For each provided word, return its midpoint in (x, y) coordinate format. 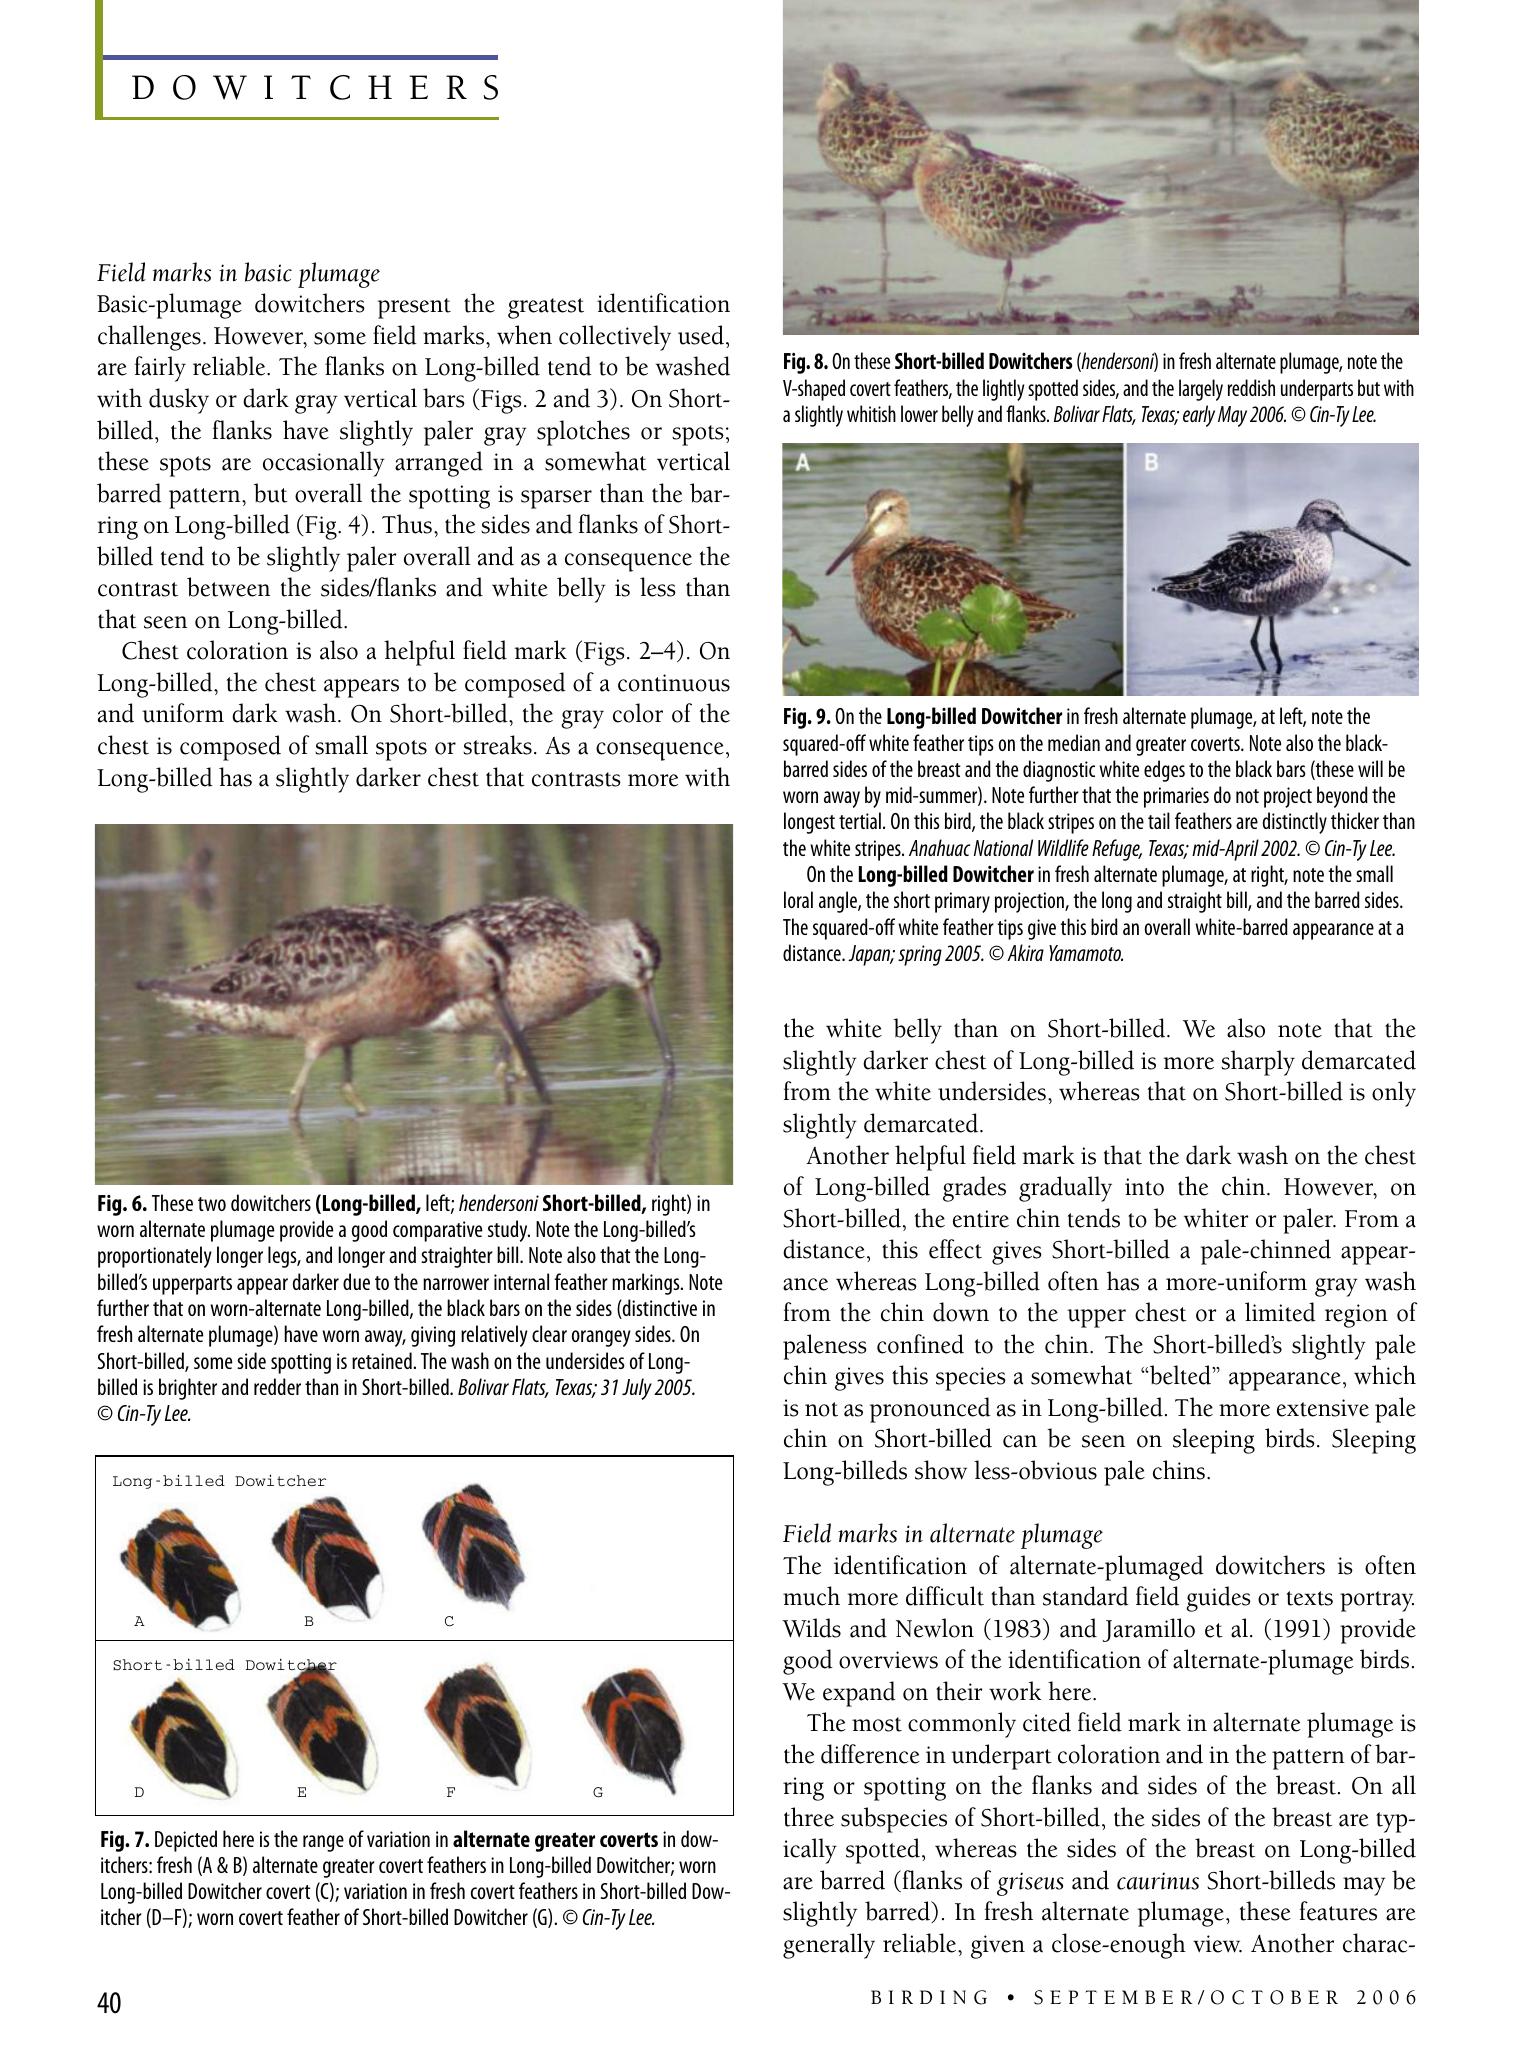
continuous (674, 683)
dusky (179, 401)
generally (829, 1946)
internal (521, 1281)
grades (974, 1189)
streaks (497, 745)
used (701, 335)
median (1074, 742)
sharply (1258, 1063)
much (811, 1596)
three (809, 1817)
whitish (871, 413)
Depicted (186, 1841)
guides (1218, 1599)
